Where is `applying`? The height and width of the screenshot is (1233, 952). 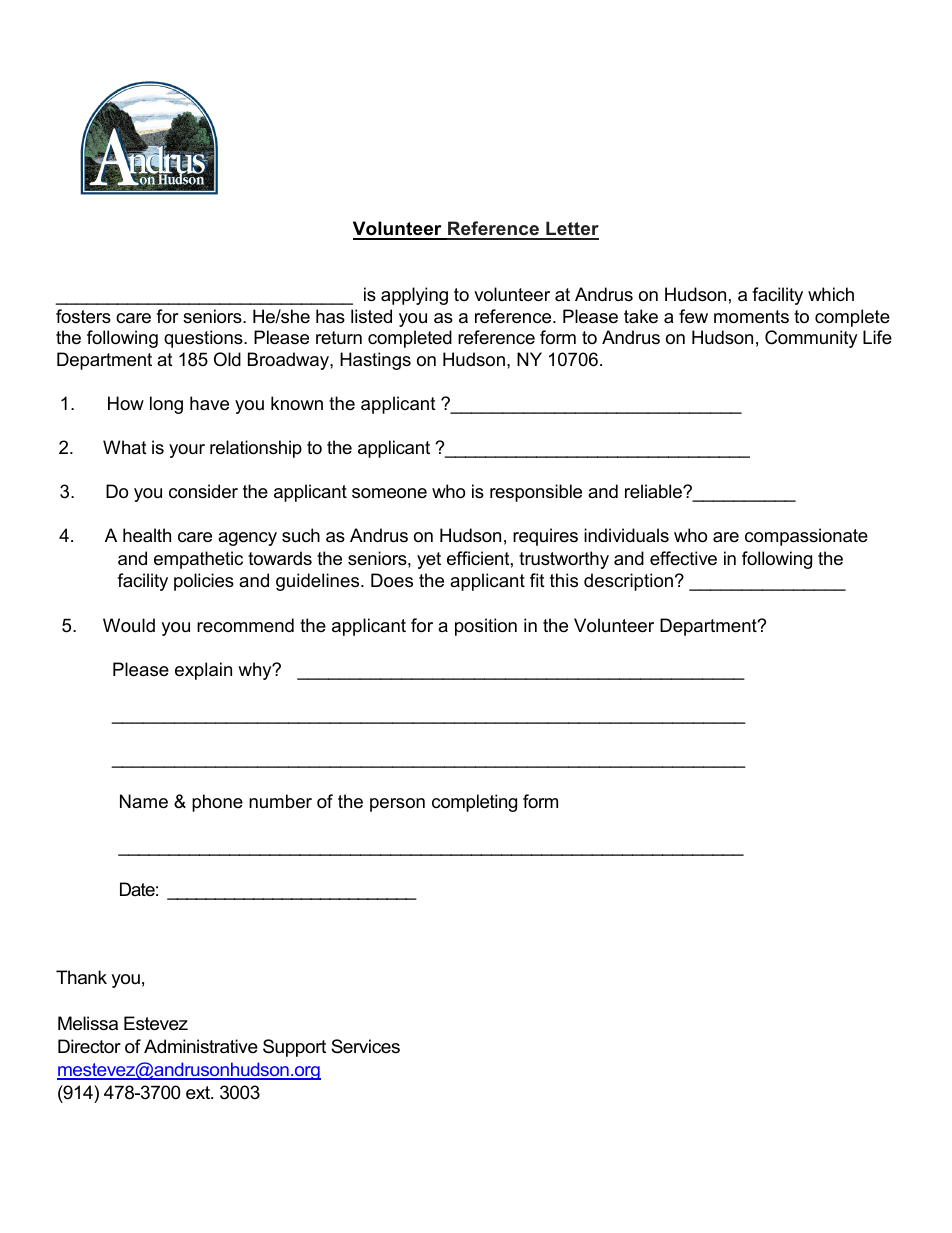
applying is located at coordinates (414, 296).
